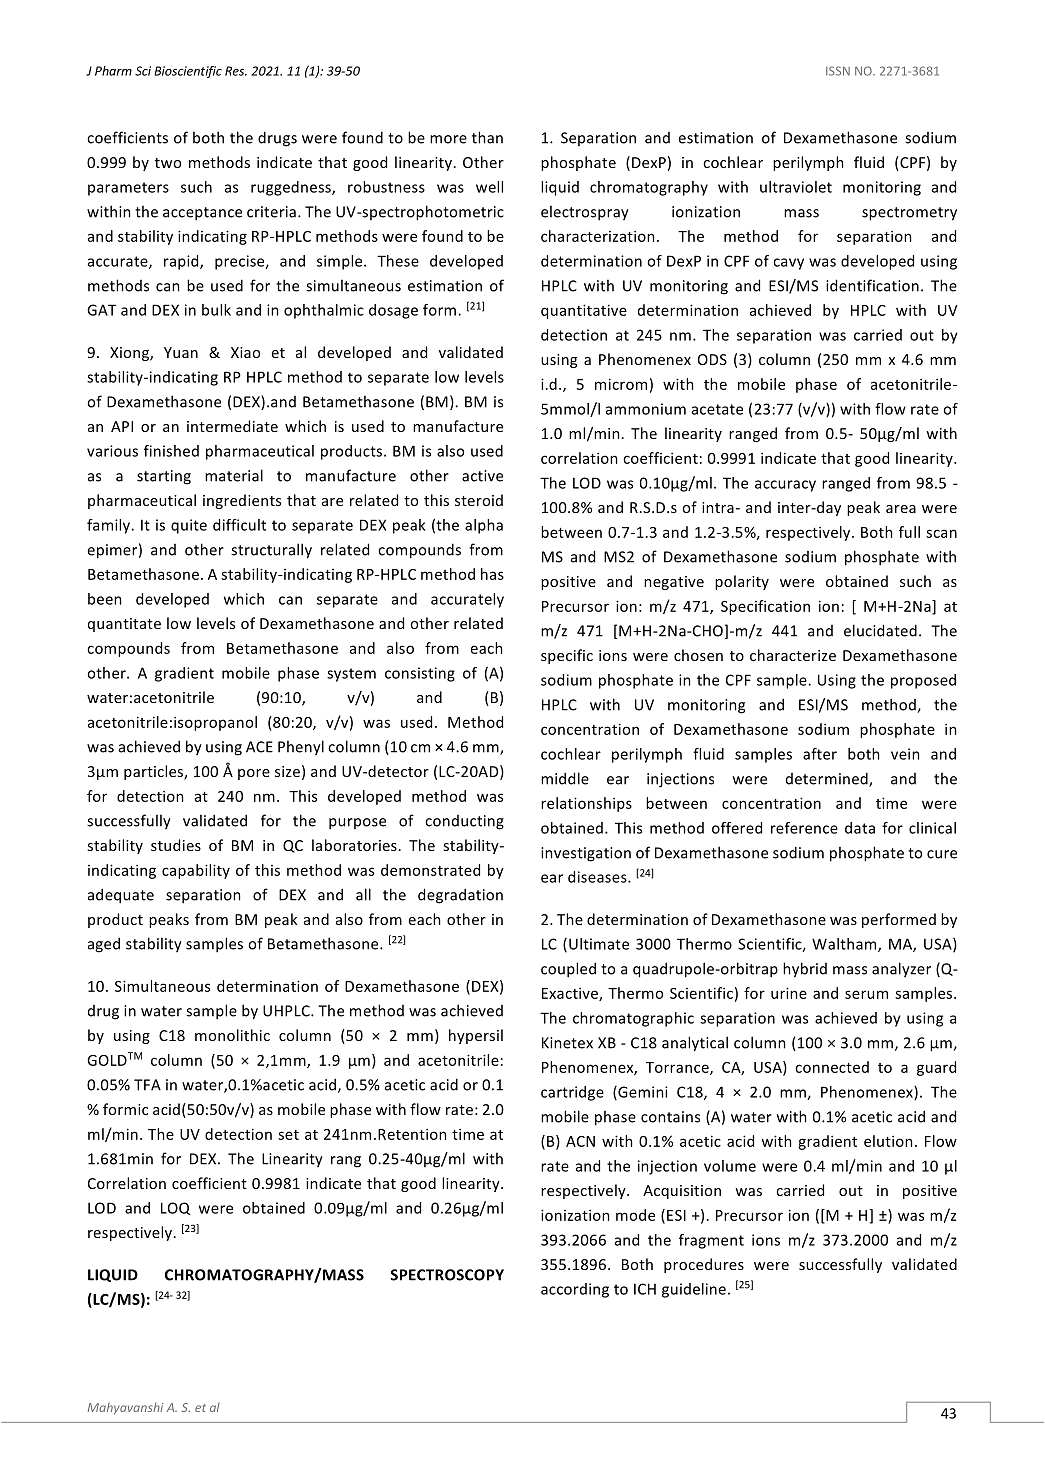  I want to click on ISSN, so click(838, 71).
